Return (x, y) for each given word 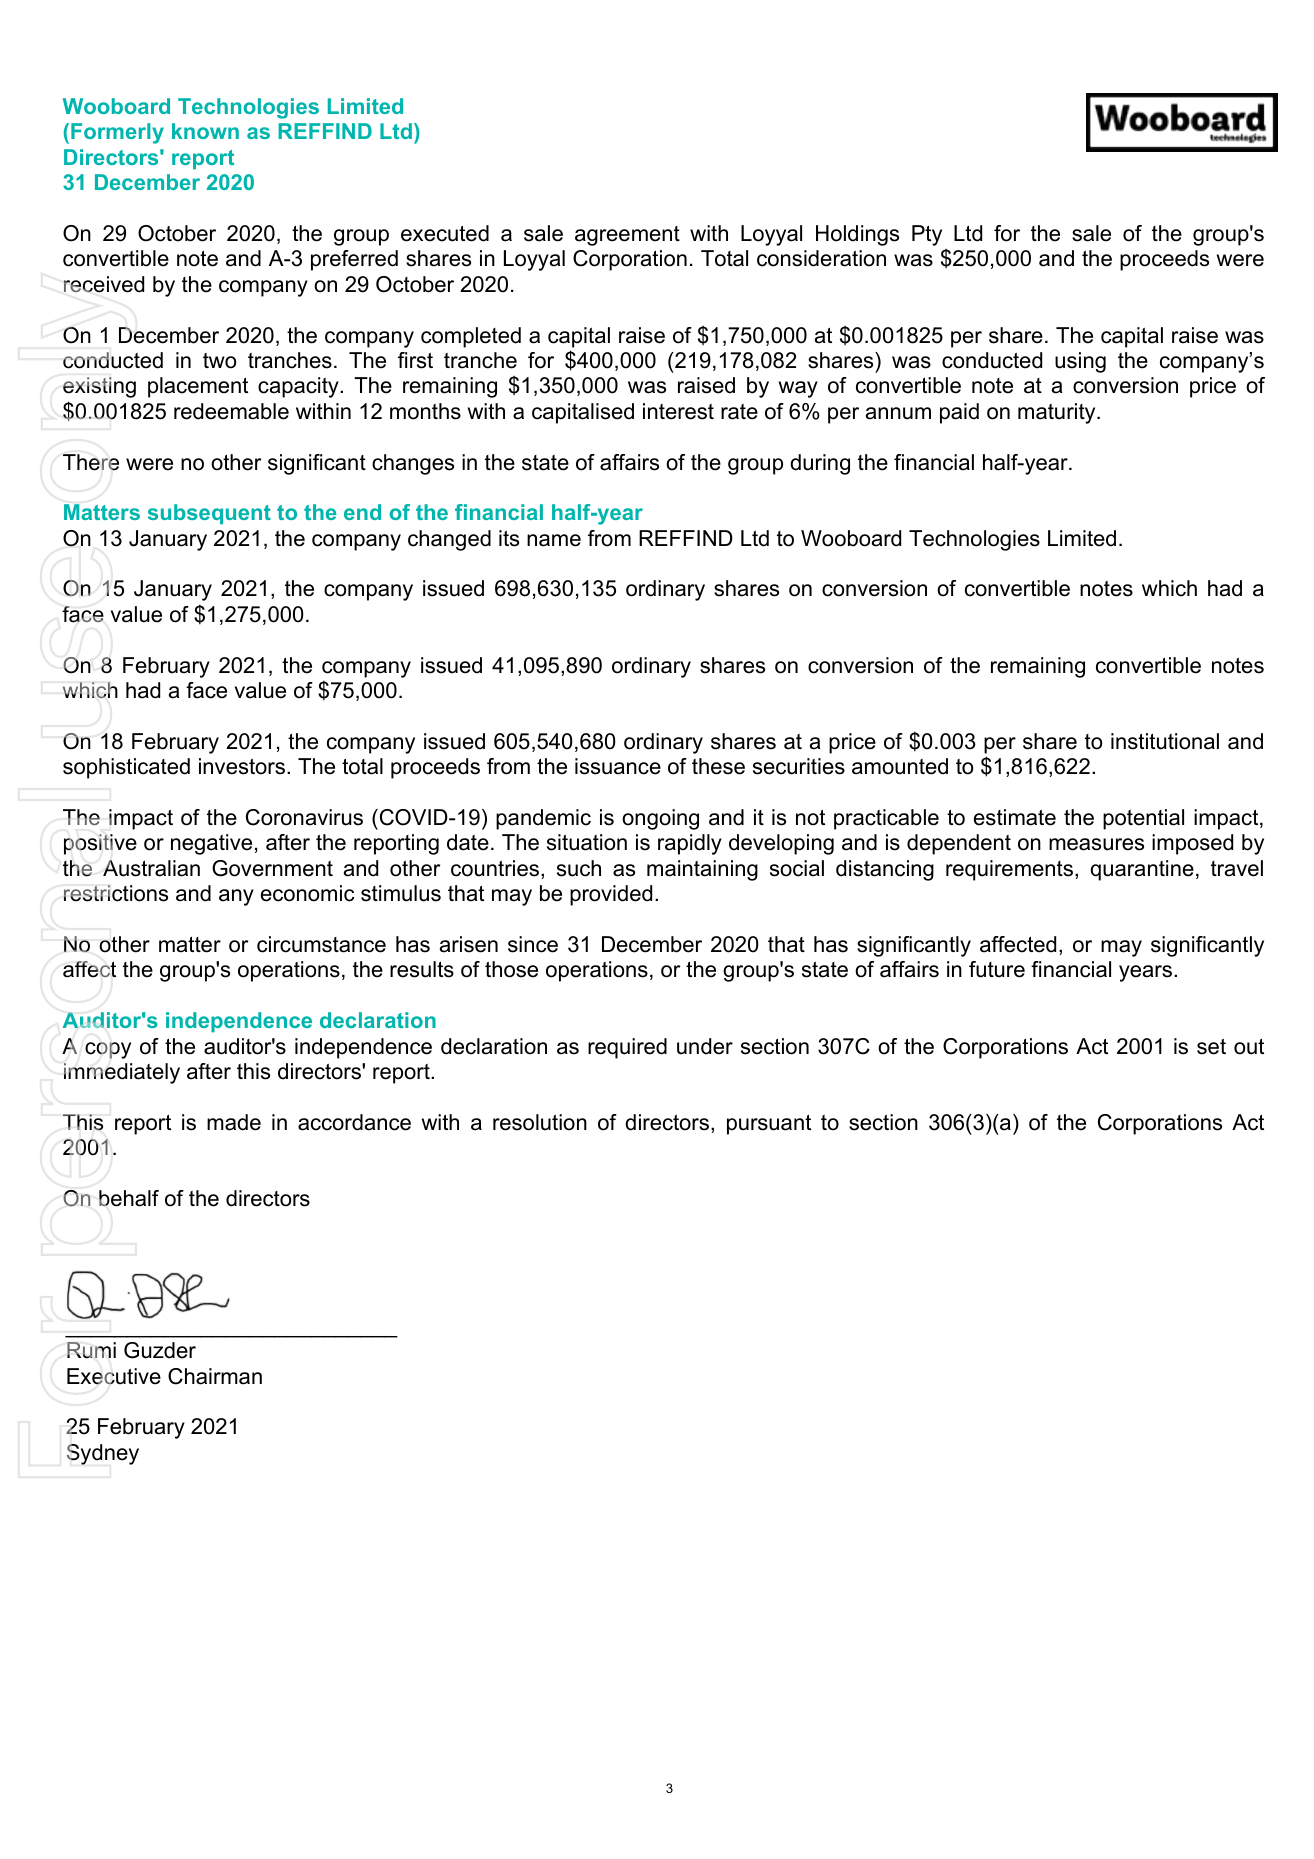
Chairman (215, 1376)
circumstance (321, 944)
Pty (927, 235)
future (997, 969)
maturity (1058, 413)
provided (611, 895)
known (205, 131)
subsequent (209, 514)
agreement (627, 236)
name (554, 540)
